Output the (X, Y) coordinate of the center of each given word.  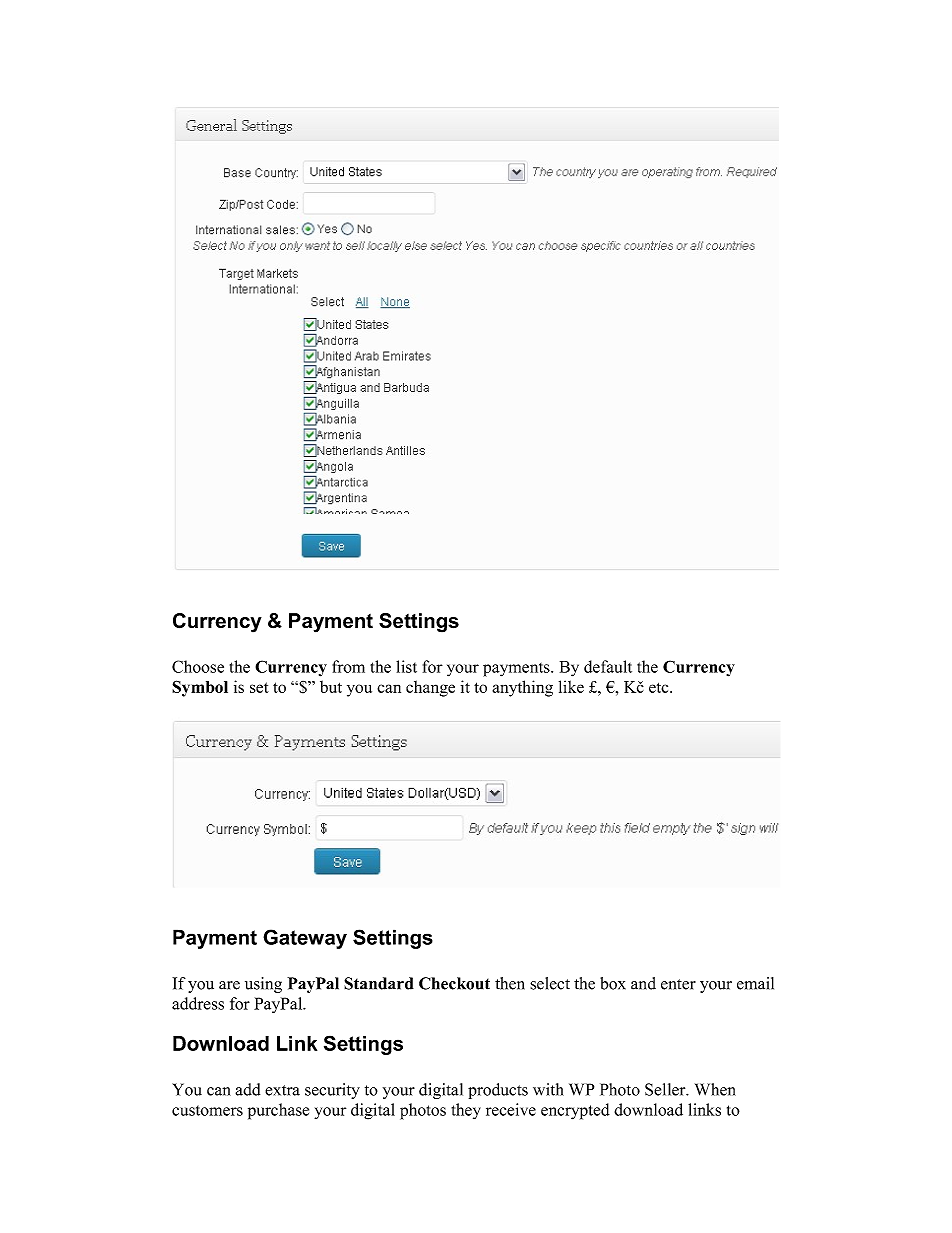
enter (678, 984)
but (331, 686)
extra (282, 1090)
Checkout (454, 983)
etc (660, 687)
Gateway (305, 939)
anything (522, 688)
